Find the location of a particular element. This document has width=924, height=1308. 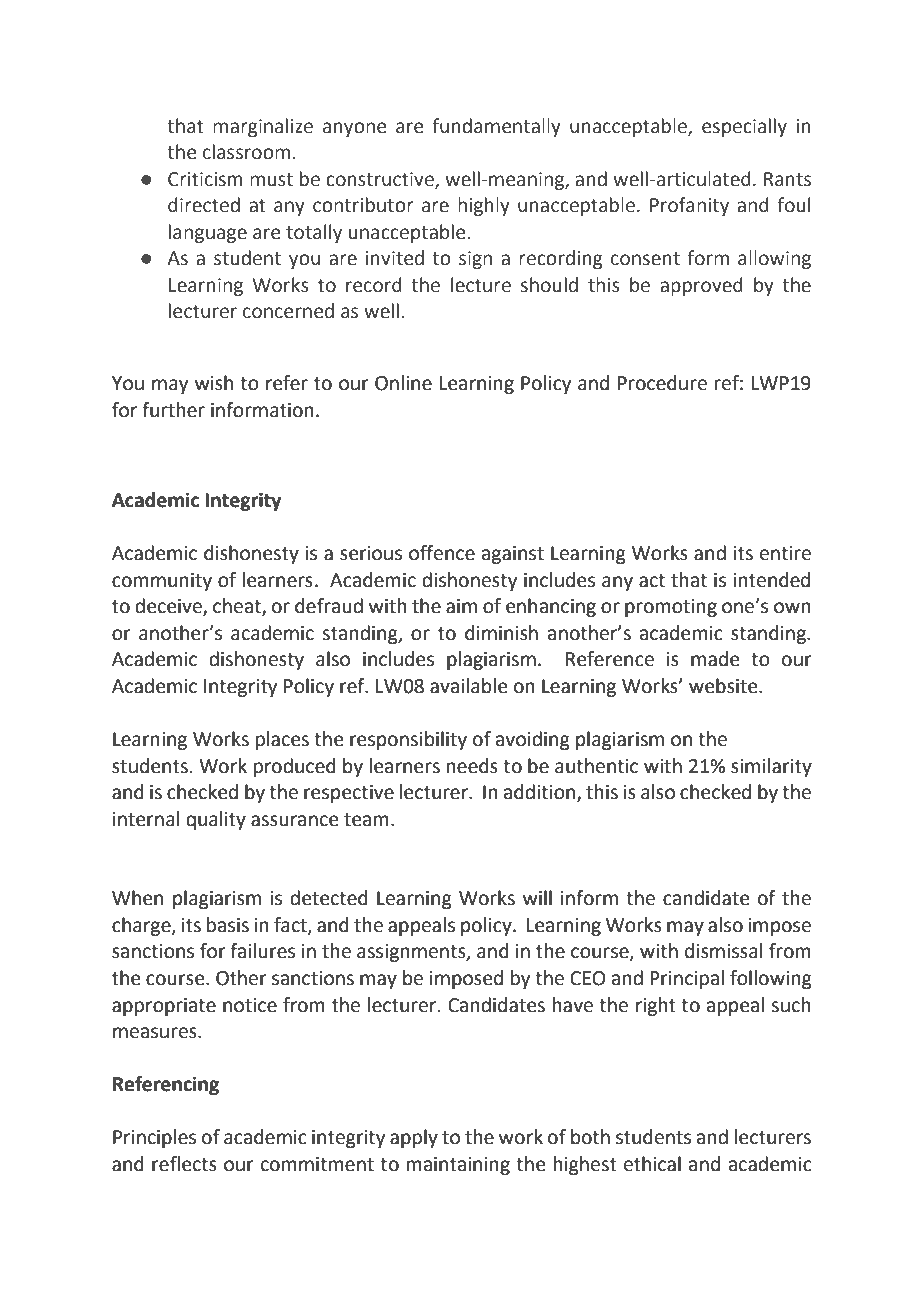

especially is located at coordinates (744, 127).
